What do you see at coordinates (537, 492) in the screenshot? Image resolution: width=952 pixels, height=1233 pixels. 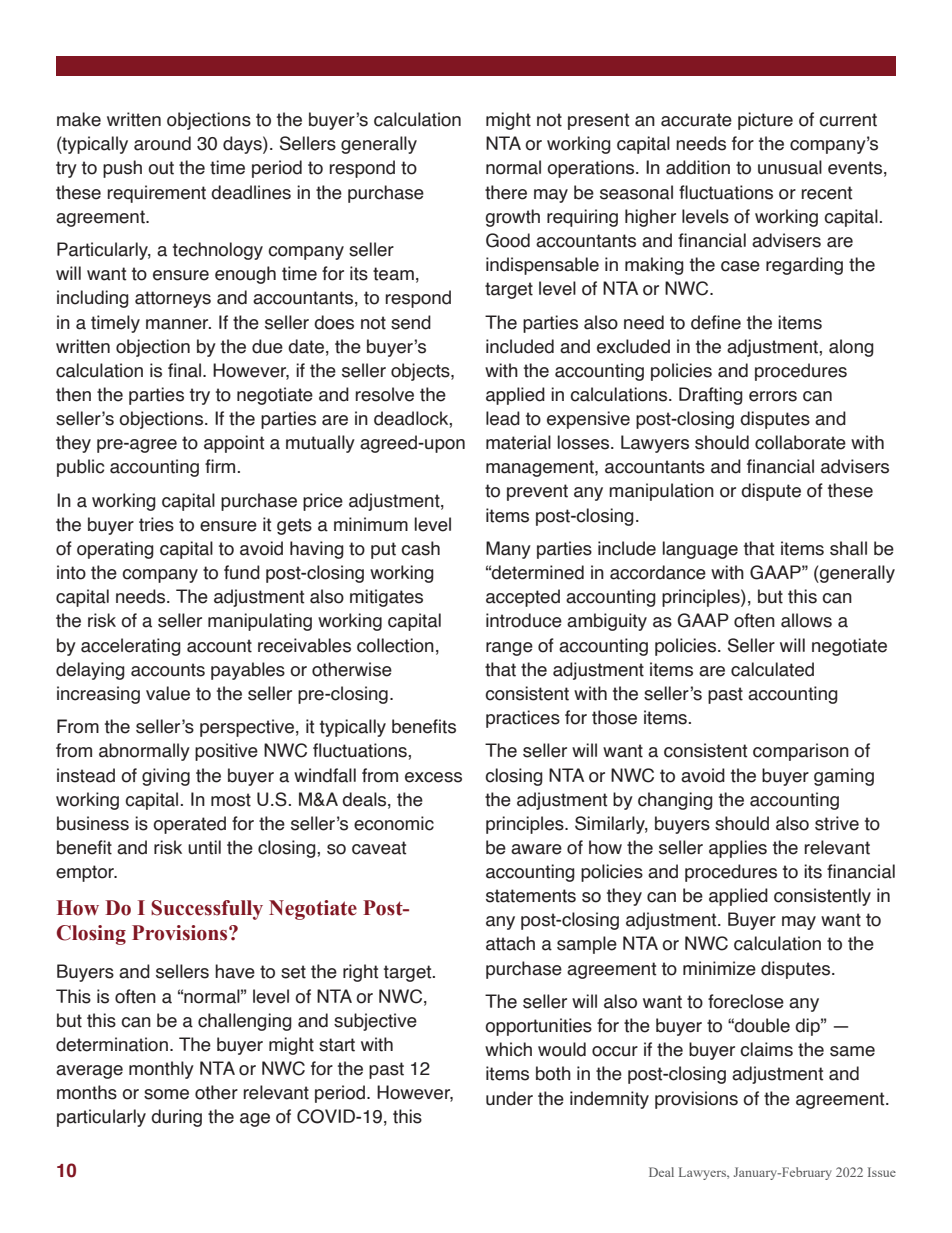 I see `prevent` at bounding box center [537, 492].
